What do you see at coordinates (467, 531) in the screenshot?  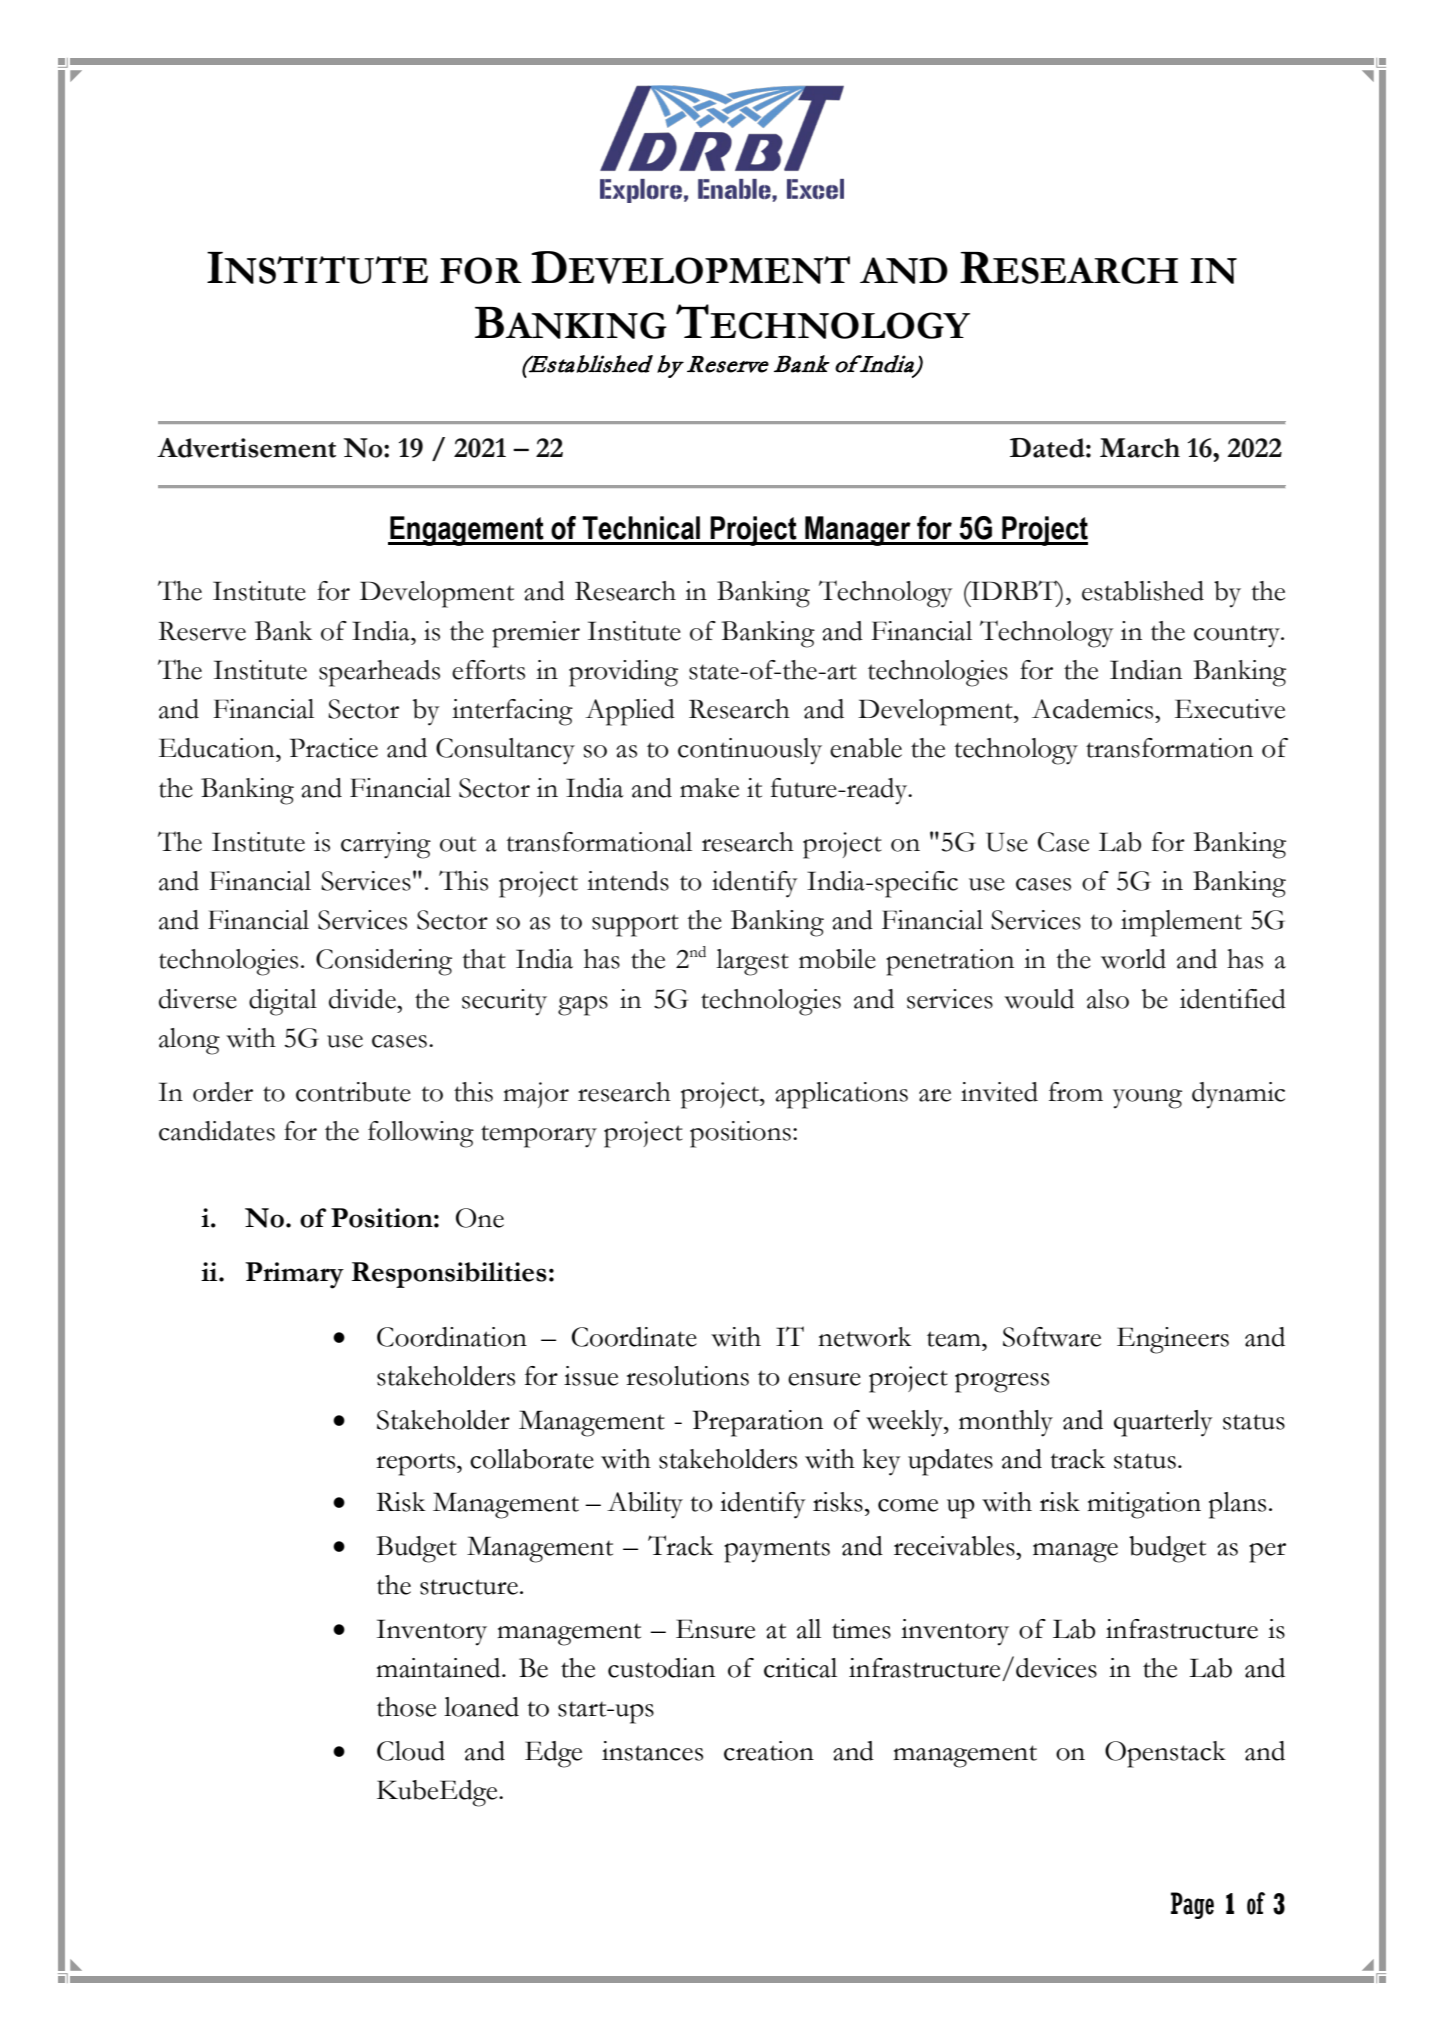 I see `Engagement` at bounding box center [467, 531].
